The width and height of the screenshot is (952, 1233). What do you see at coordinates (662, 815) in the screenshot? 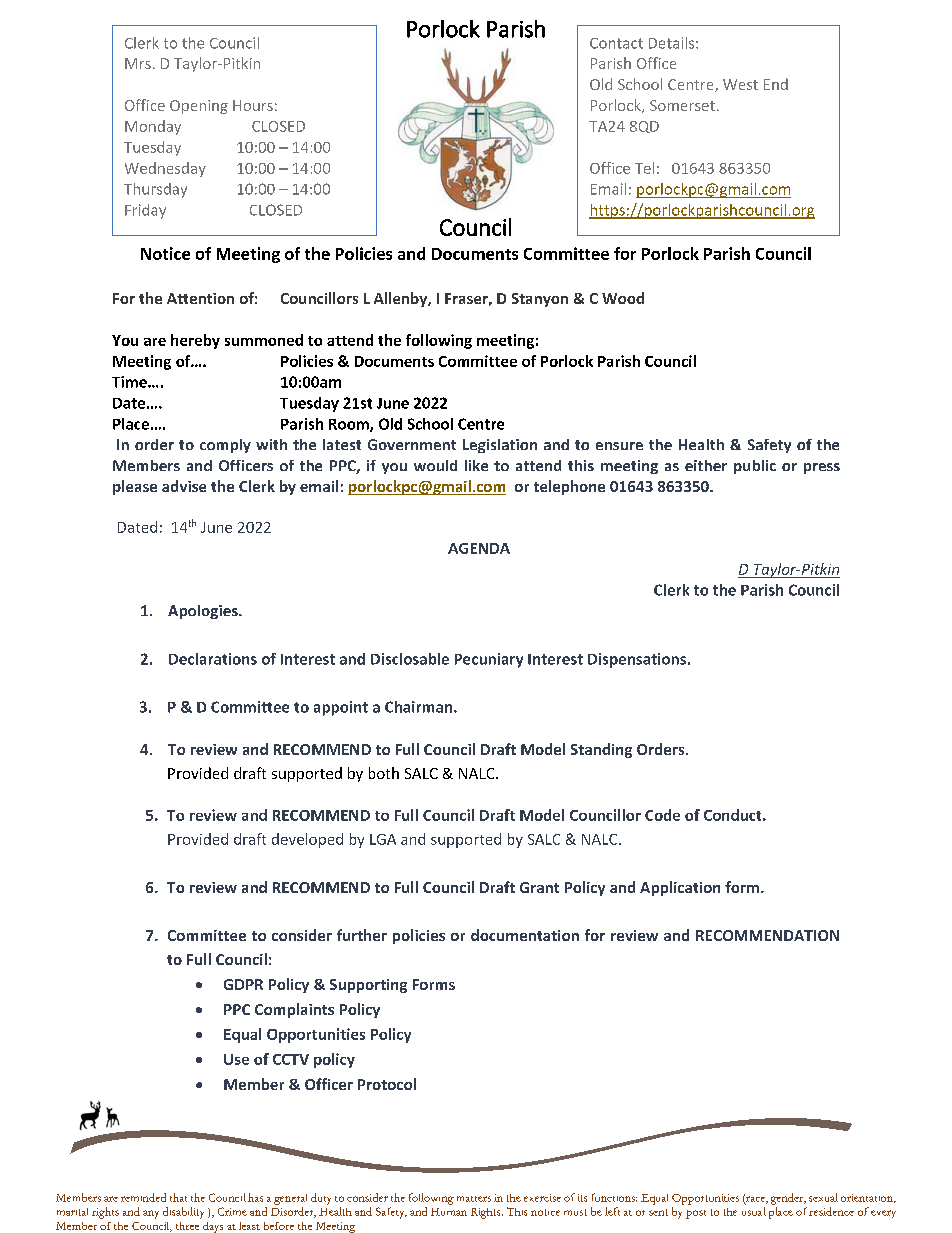
I see `Code` at bounding box center [662, 815].
